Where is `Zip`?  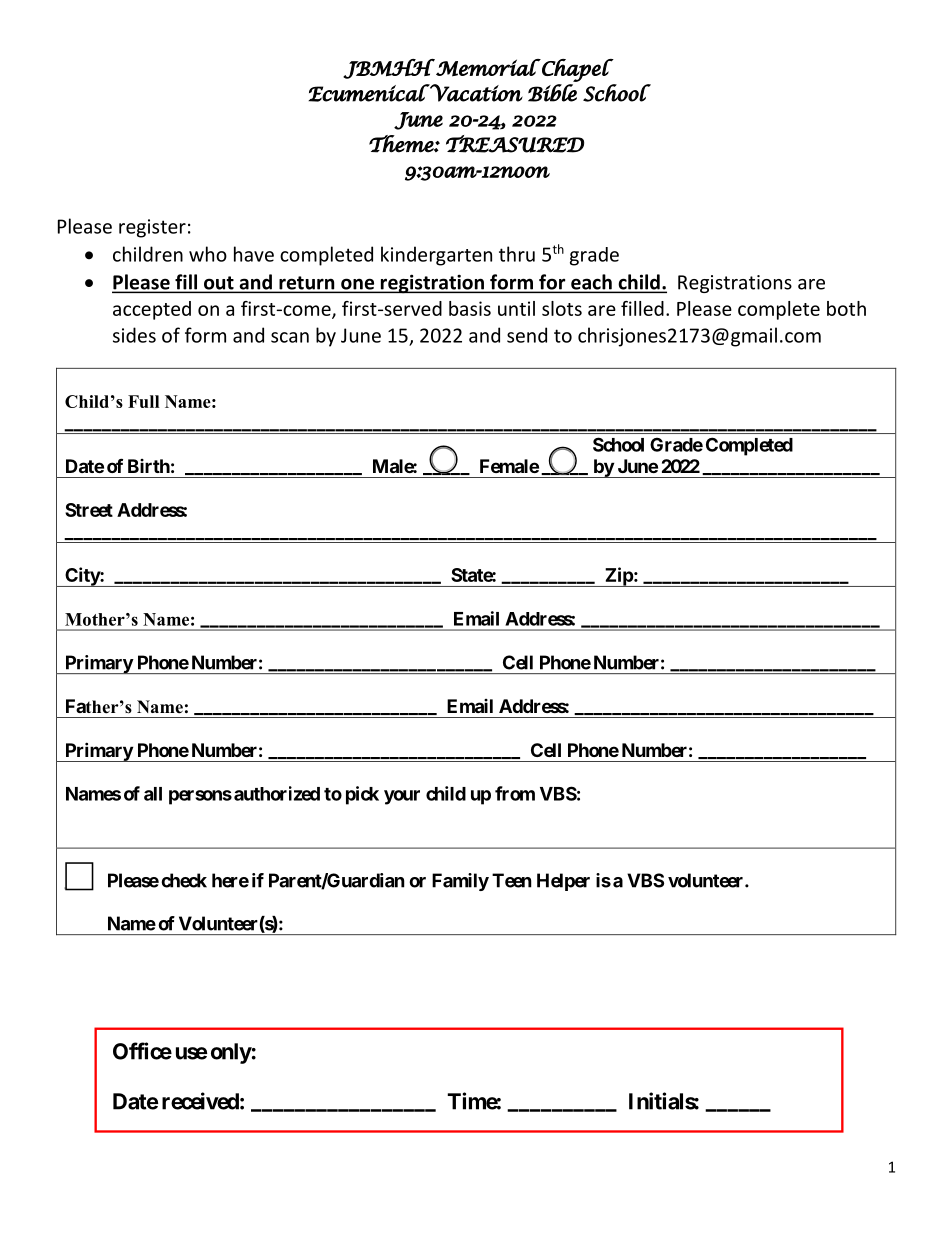
Zip is located at coordinates (618, 577).
